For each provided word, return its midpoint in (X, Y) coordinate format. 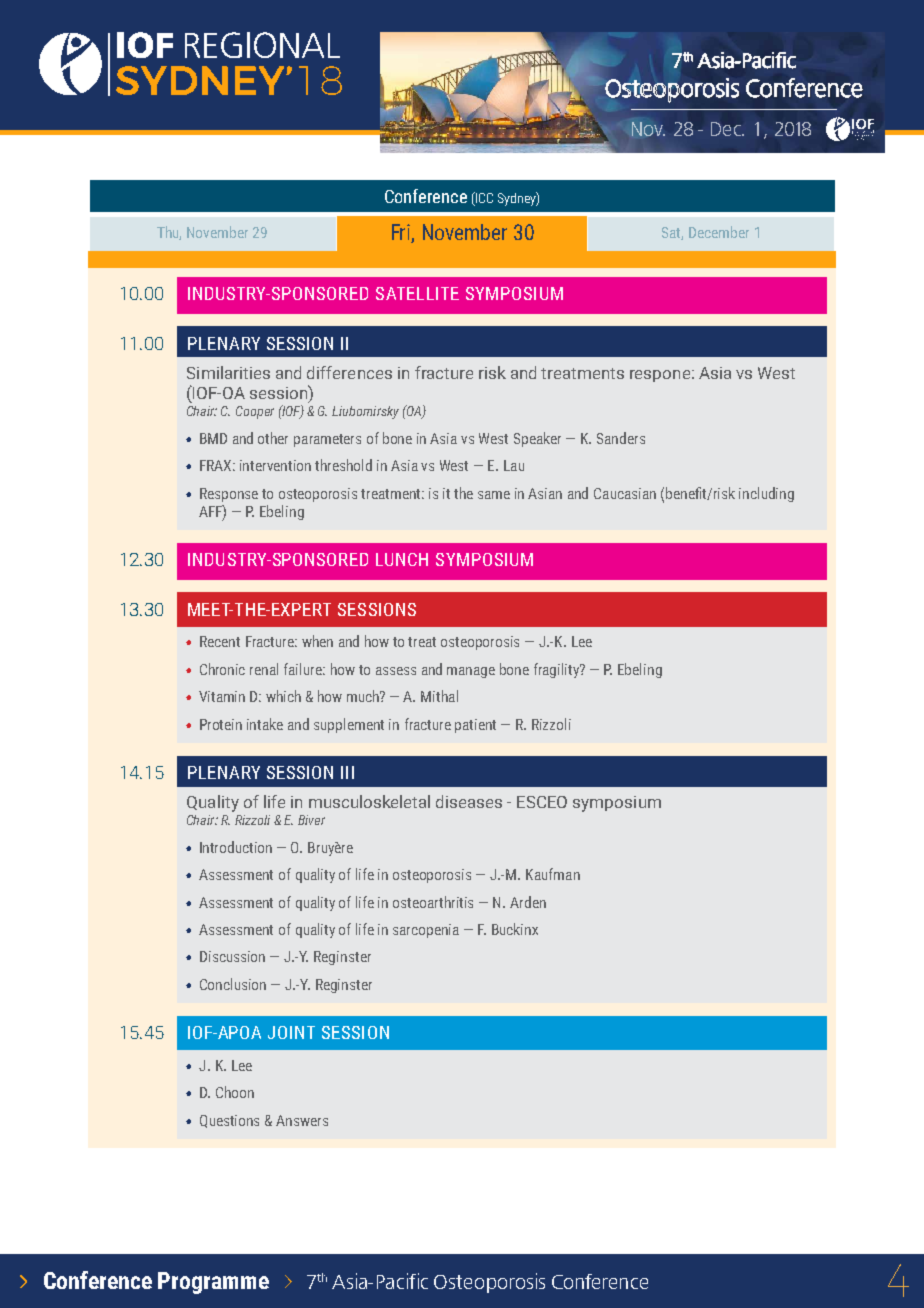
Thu (169, 233)
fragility (558, 670)
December (719, 232)
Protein (221, 724)
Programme (213, 1283)
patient (475, 726)
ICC (483, 197)
